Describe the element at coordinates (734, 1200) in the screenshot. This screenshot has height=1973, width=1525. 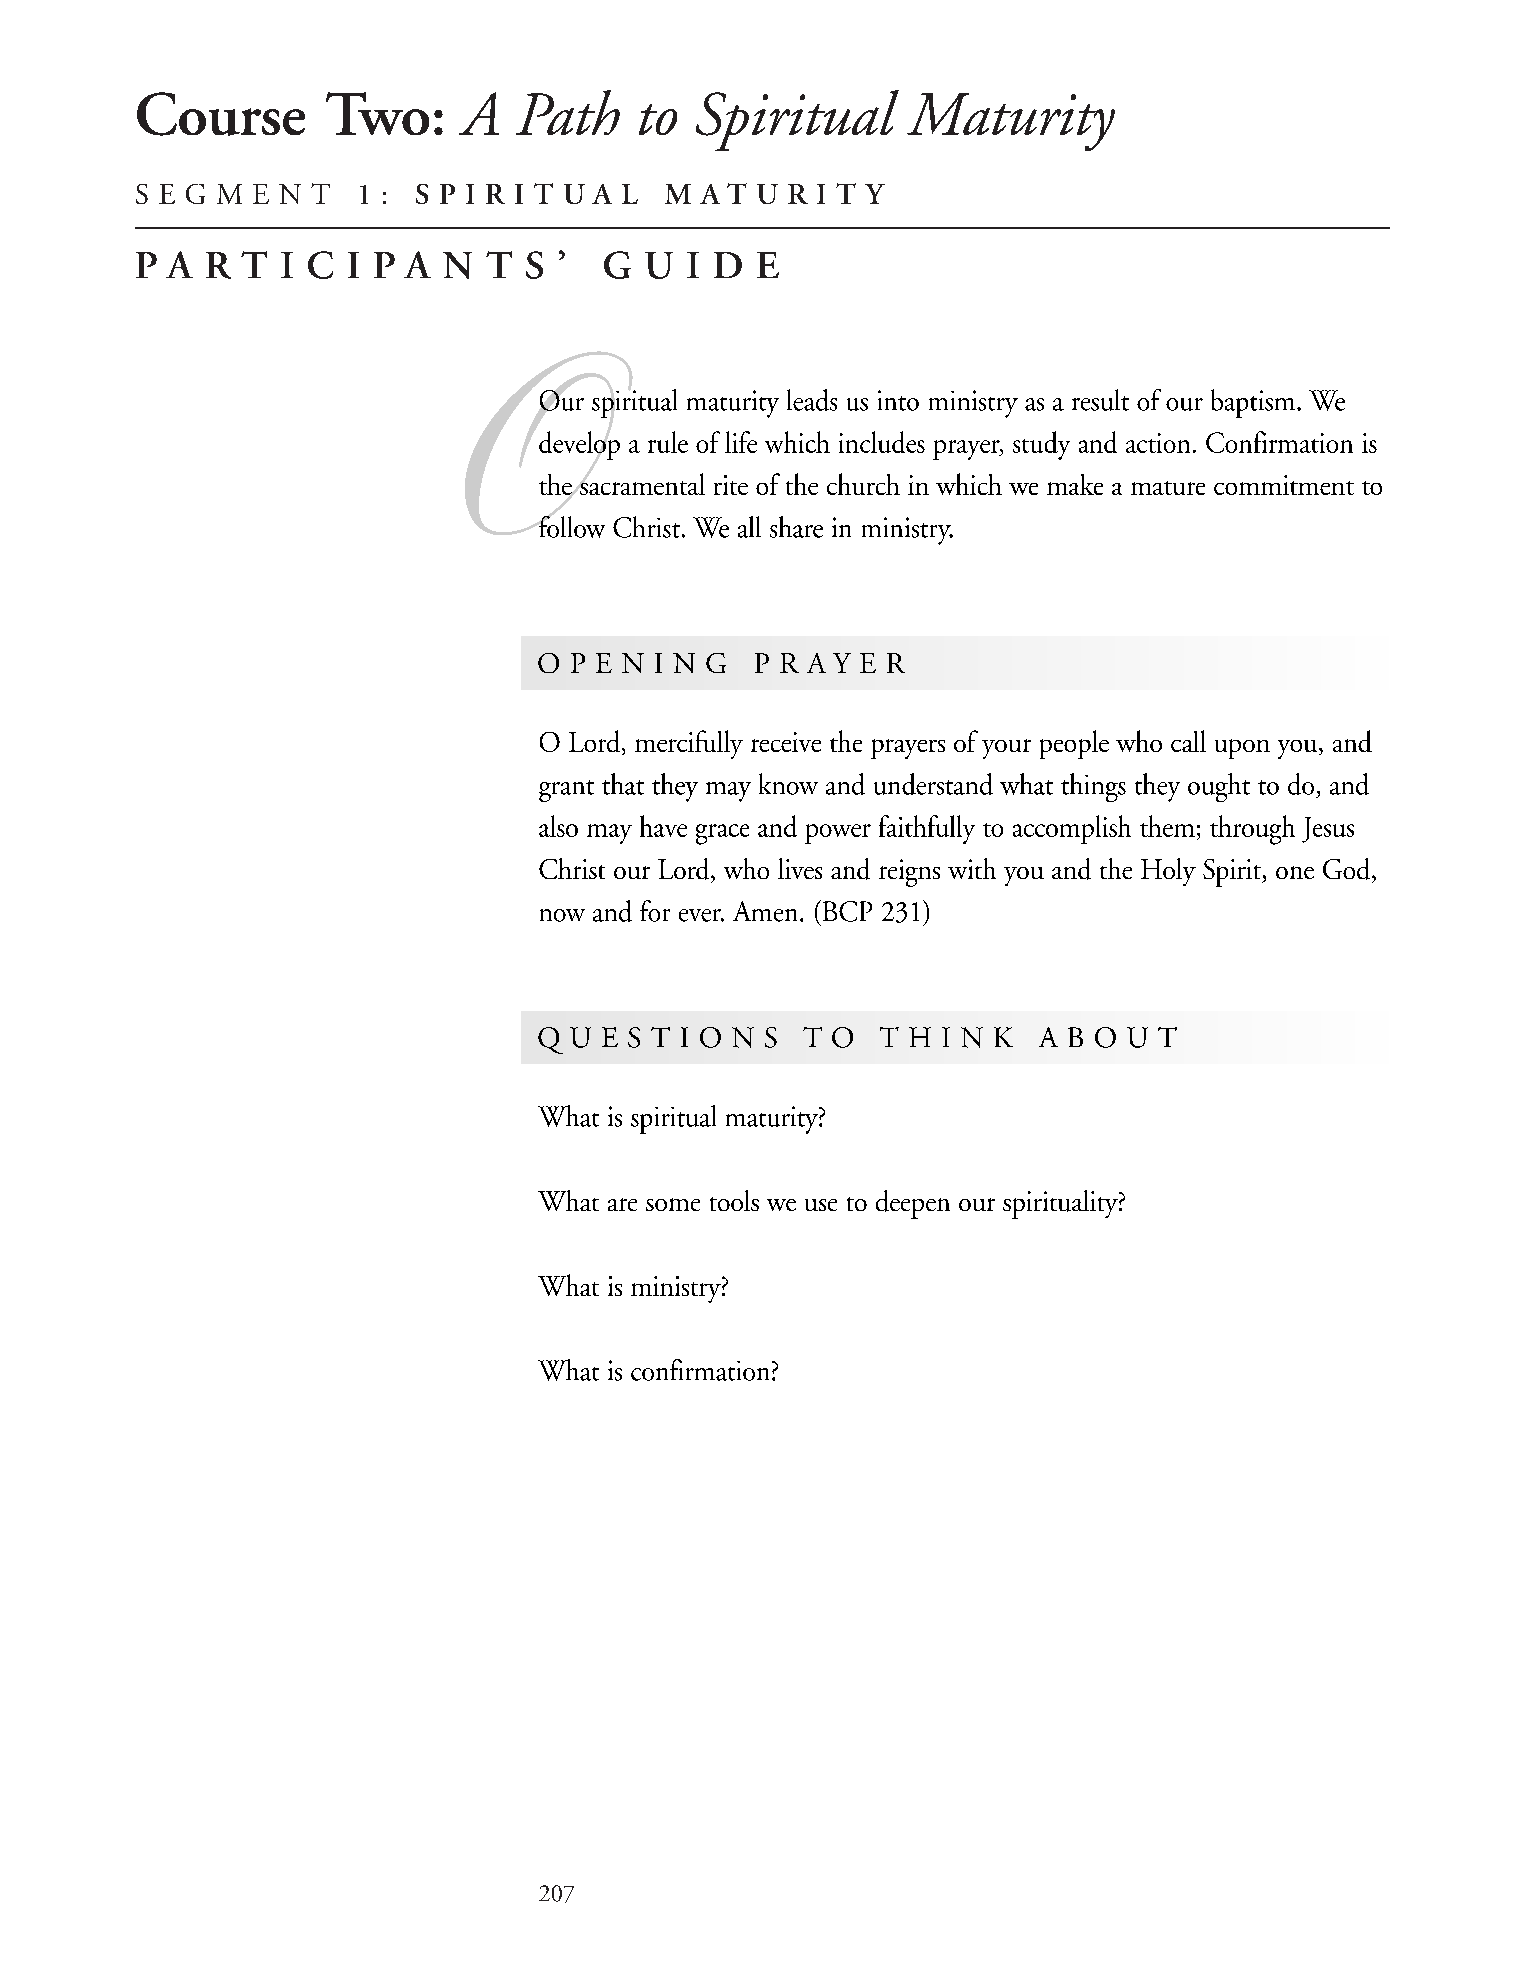
I see `tools` at that location.
